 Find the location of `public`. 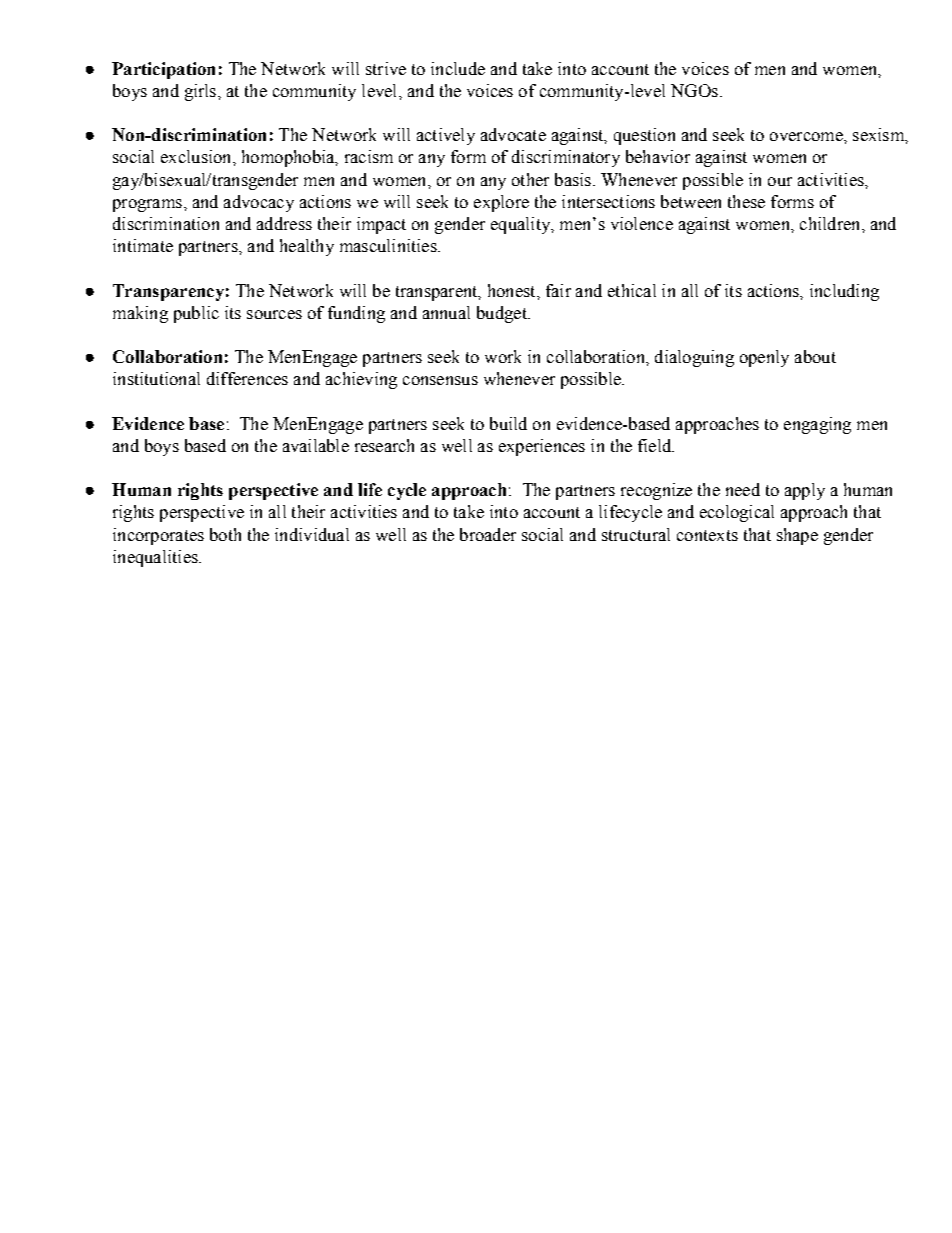

public is located at coordinates (196, 314).
